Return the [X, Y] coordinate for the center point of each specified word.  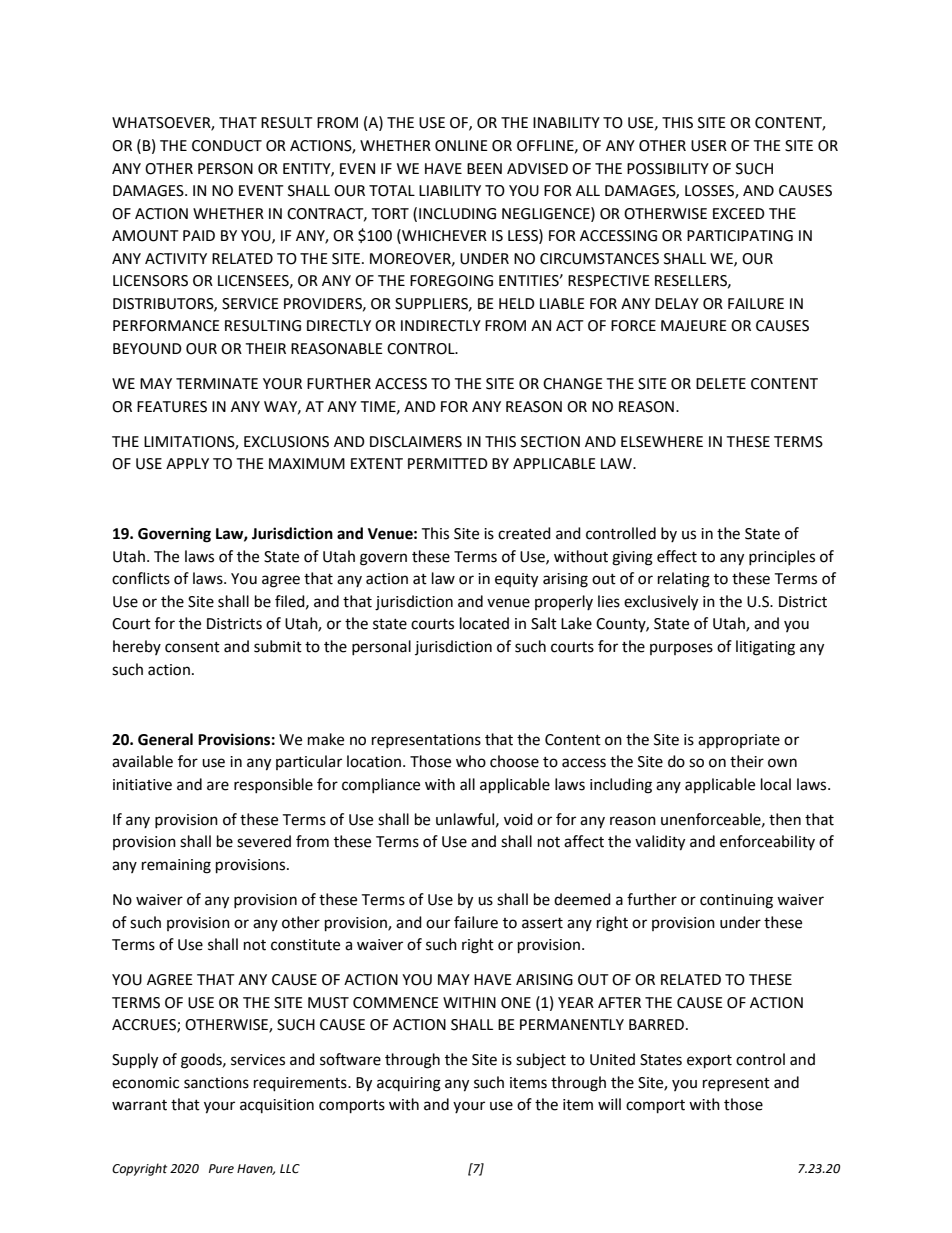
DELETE [721, 383]
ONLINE [461, 146]
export [709, 1062]
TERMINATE [217, 383]
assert [542, 923]
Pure [221, 1169]
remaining [176, 866]
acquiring [409, 1084]
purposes [681, 649]
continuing [736, 901]
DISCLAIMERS [416, 442]
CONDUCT [227, 146]
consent [192, 647]
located [484, 623]
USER [709, 146]
